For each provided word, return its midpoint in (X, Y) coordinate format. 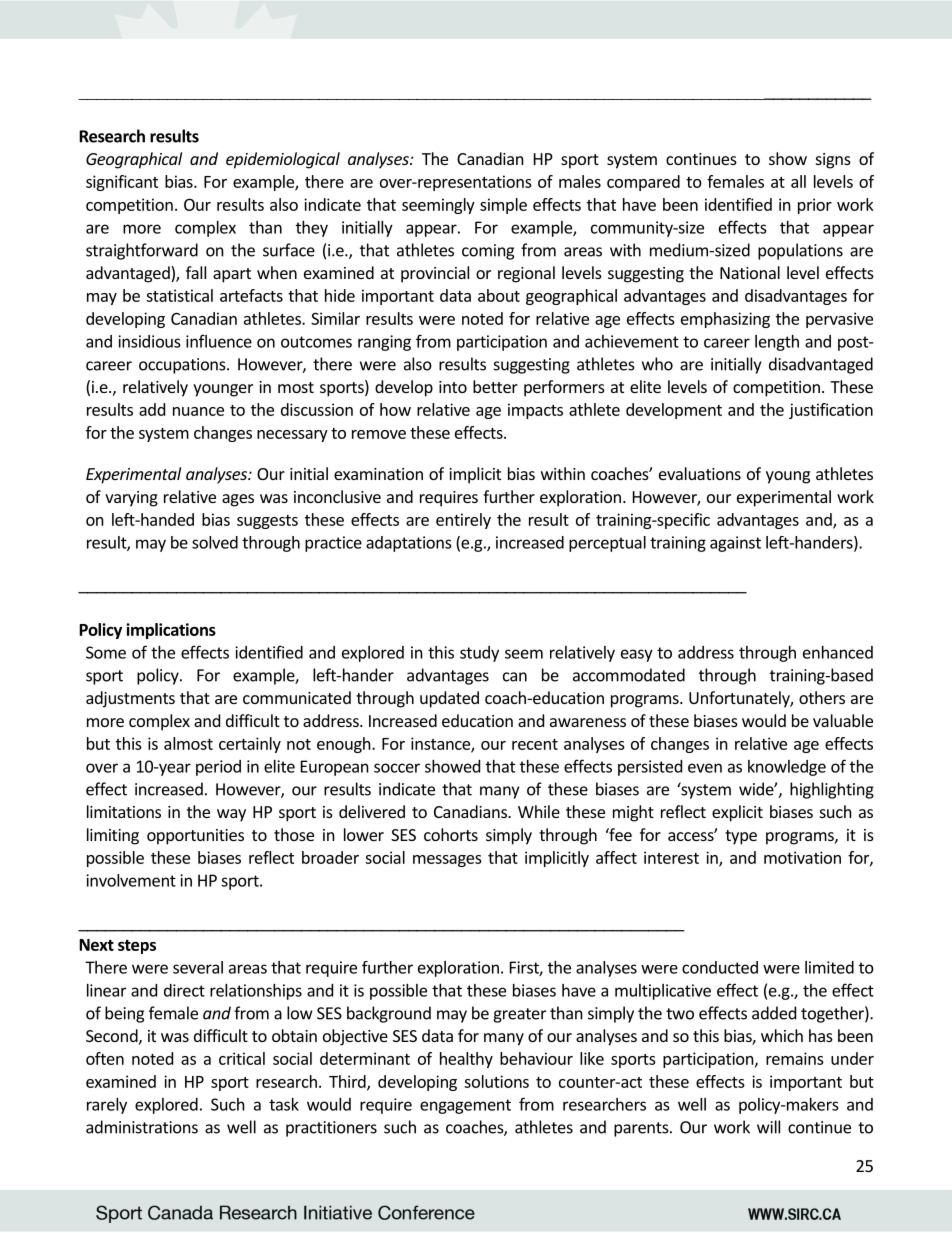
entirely (463, 521)
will (768, 1127)
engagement (465, 1106)
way (231, 815)
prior (815, 206)
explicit (737, 813)
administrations (142, 1127)
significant (122, 183)
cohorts (451, 834)
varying (131, 499)
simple (503, 206)
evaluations (700, 473)
